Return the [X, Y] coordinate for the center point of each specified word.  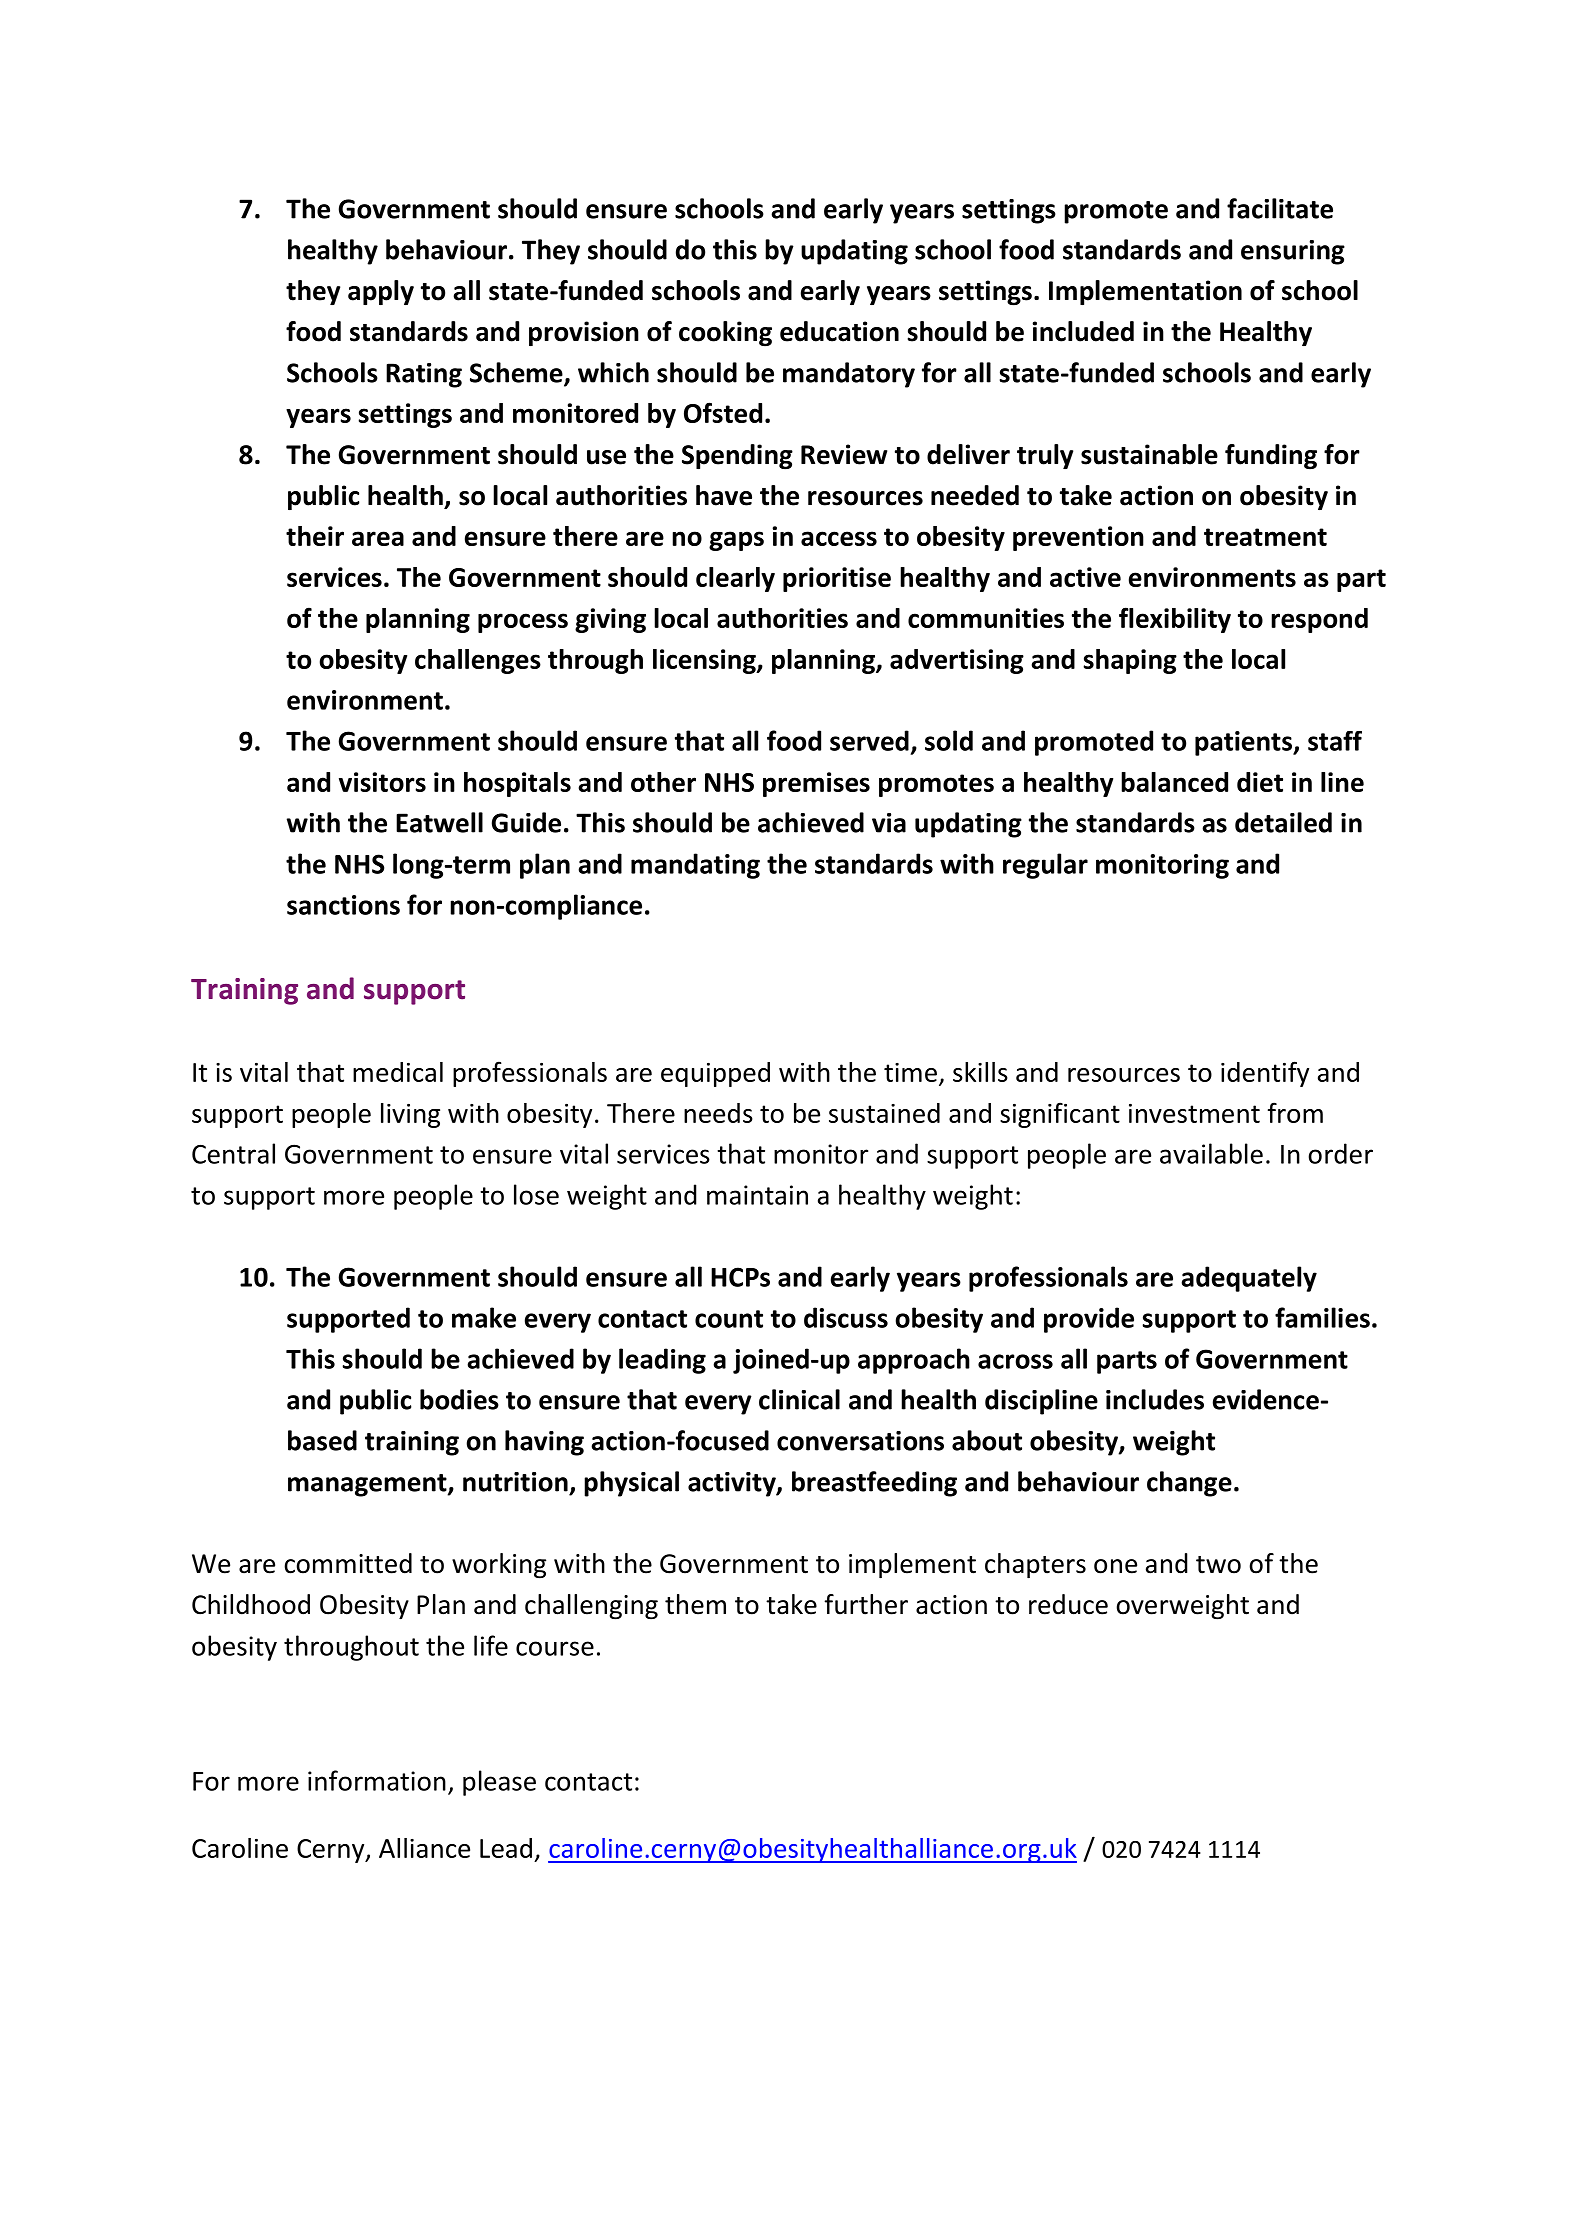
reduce [1068, 1604]
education [839, 331]
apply [381, 292]
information [377, 1780]
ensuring [1293, 252]
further [866, 1604]
